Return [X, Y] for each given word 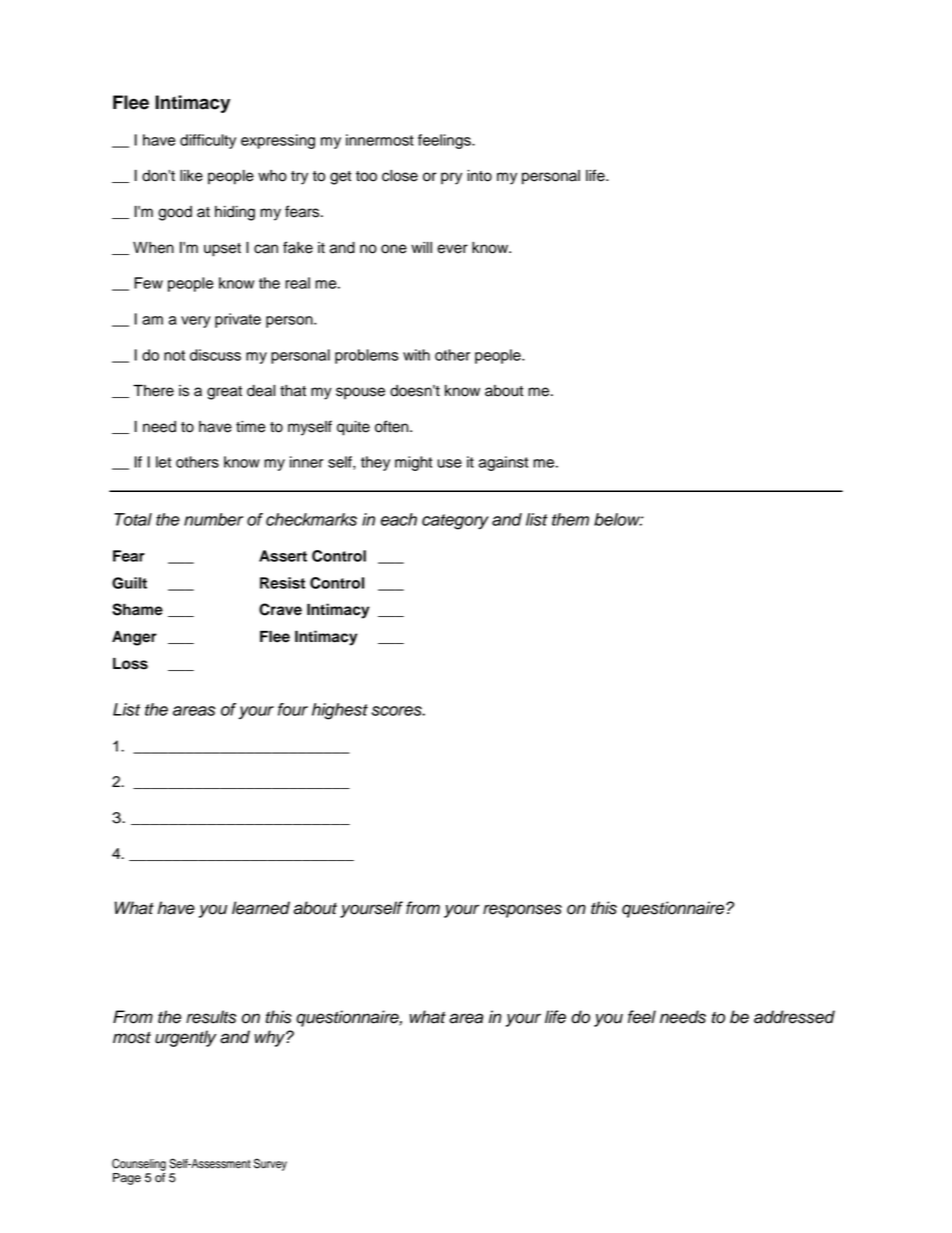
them [570, 519]
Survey [270, 1164]
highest [340, 711]
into [479, 176]
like [191, 176]
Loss [130, 663]
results [211, 1017]
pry [451, 178]
